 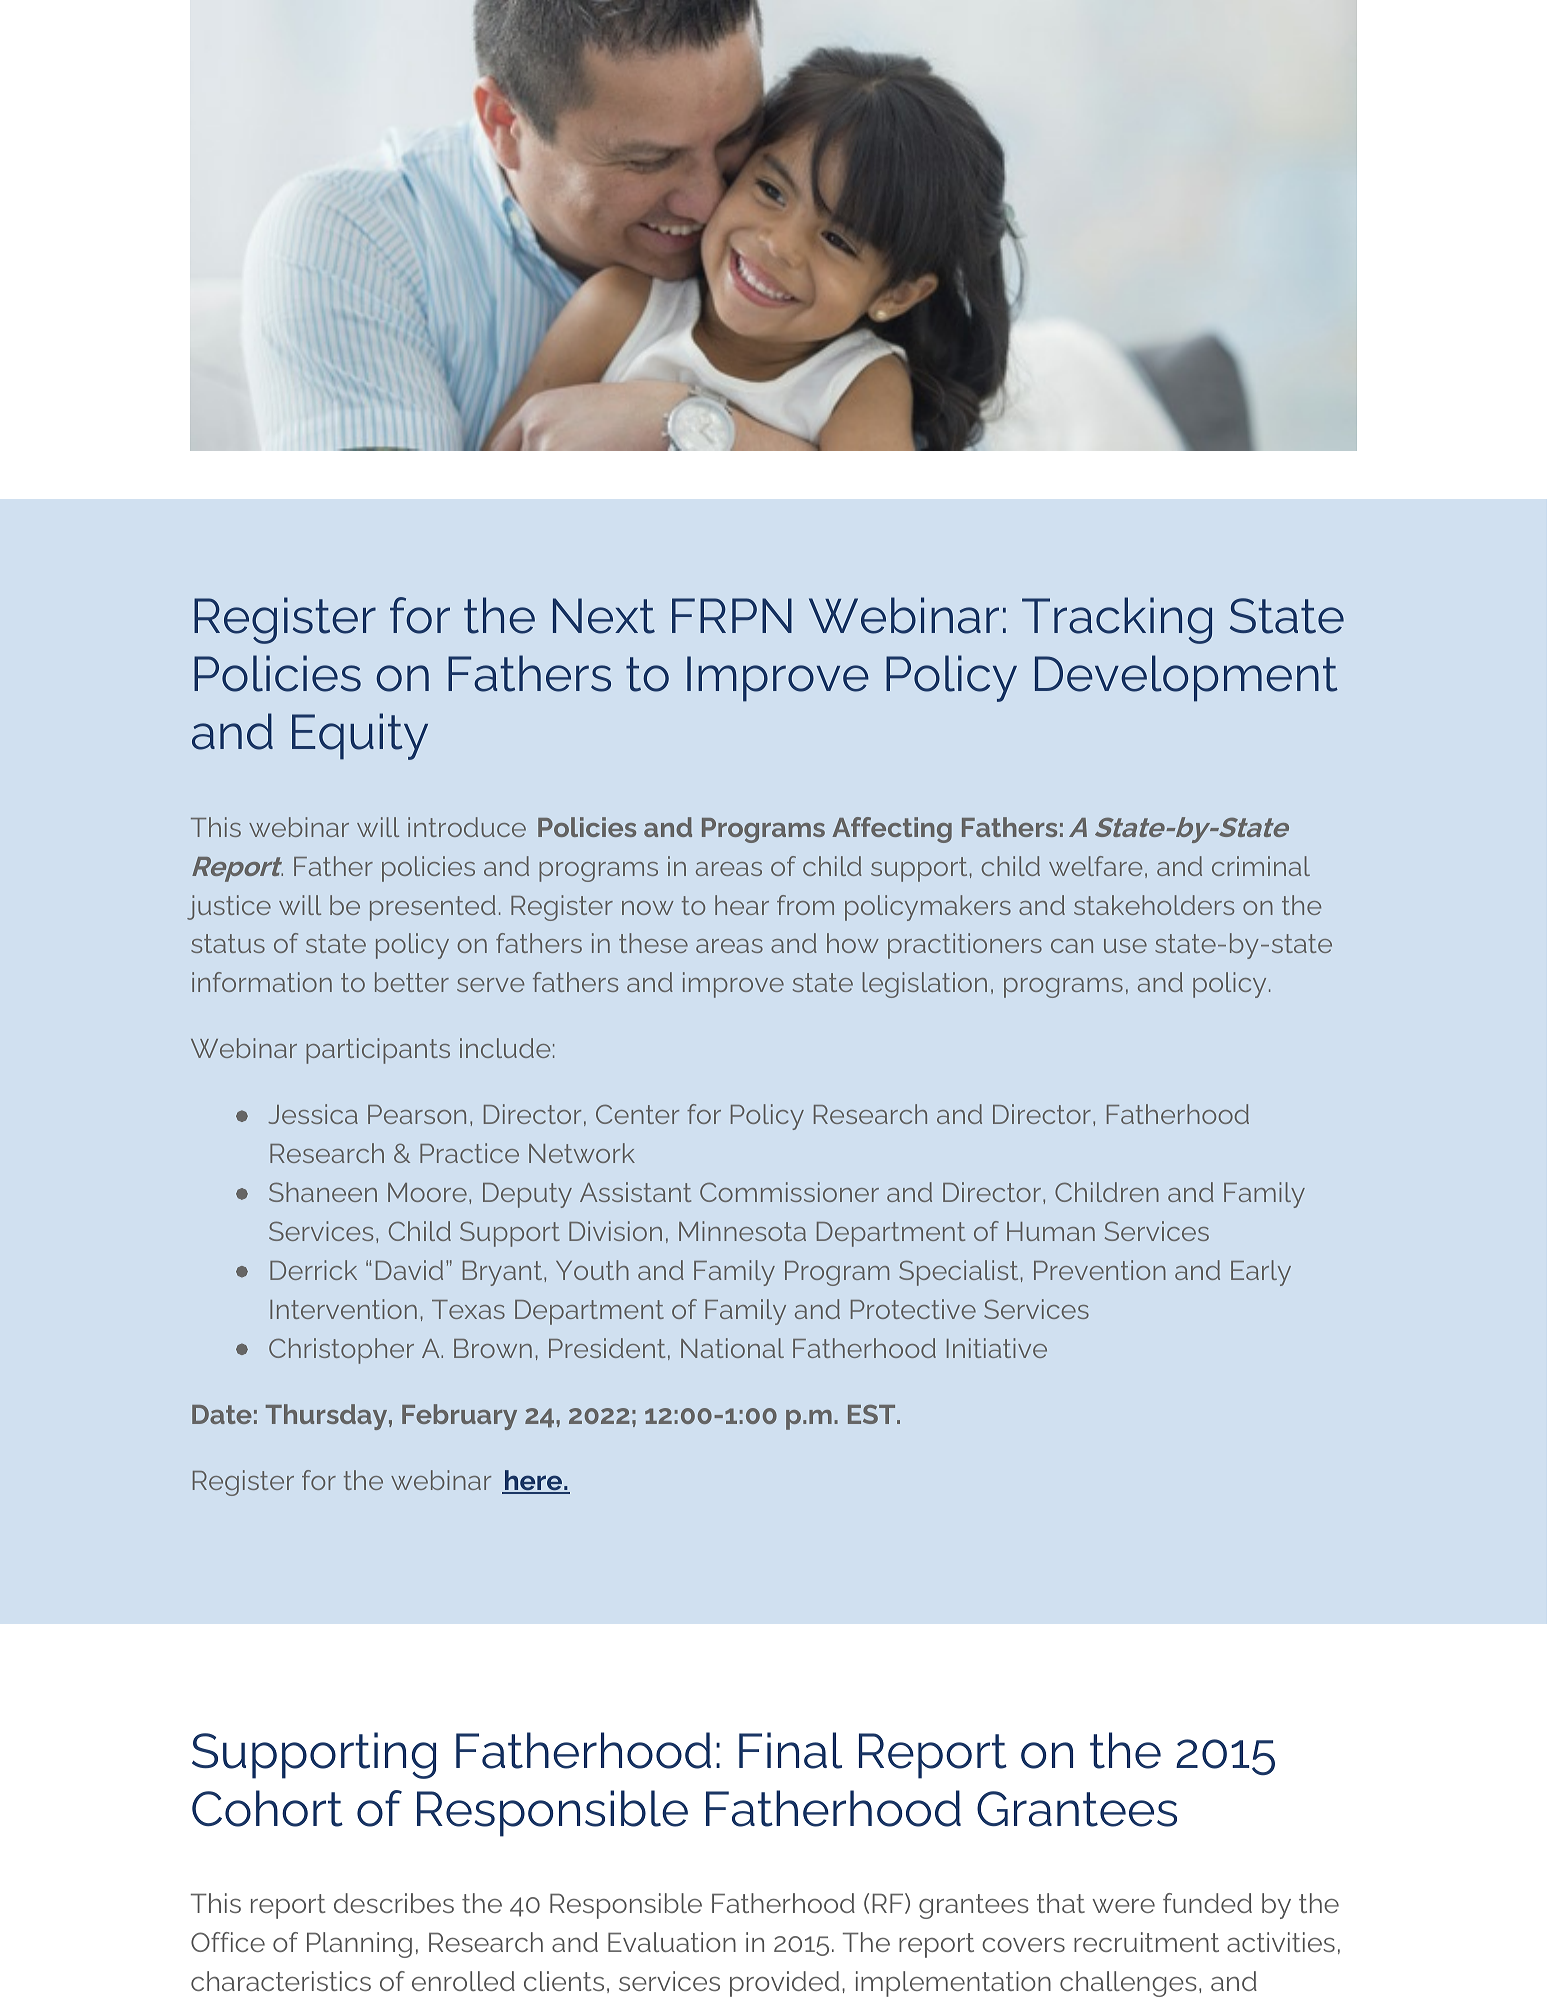 I want to click on Next, so click(x=604, y=616).
